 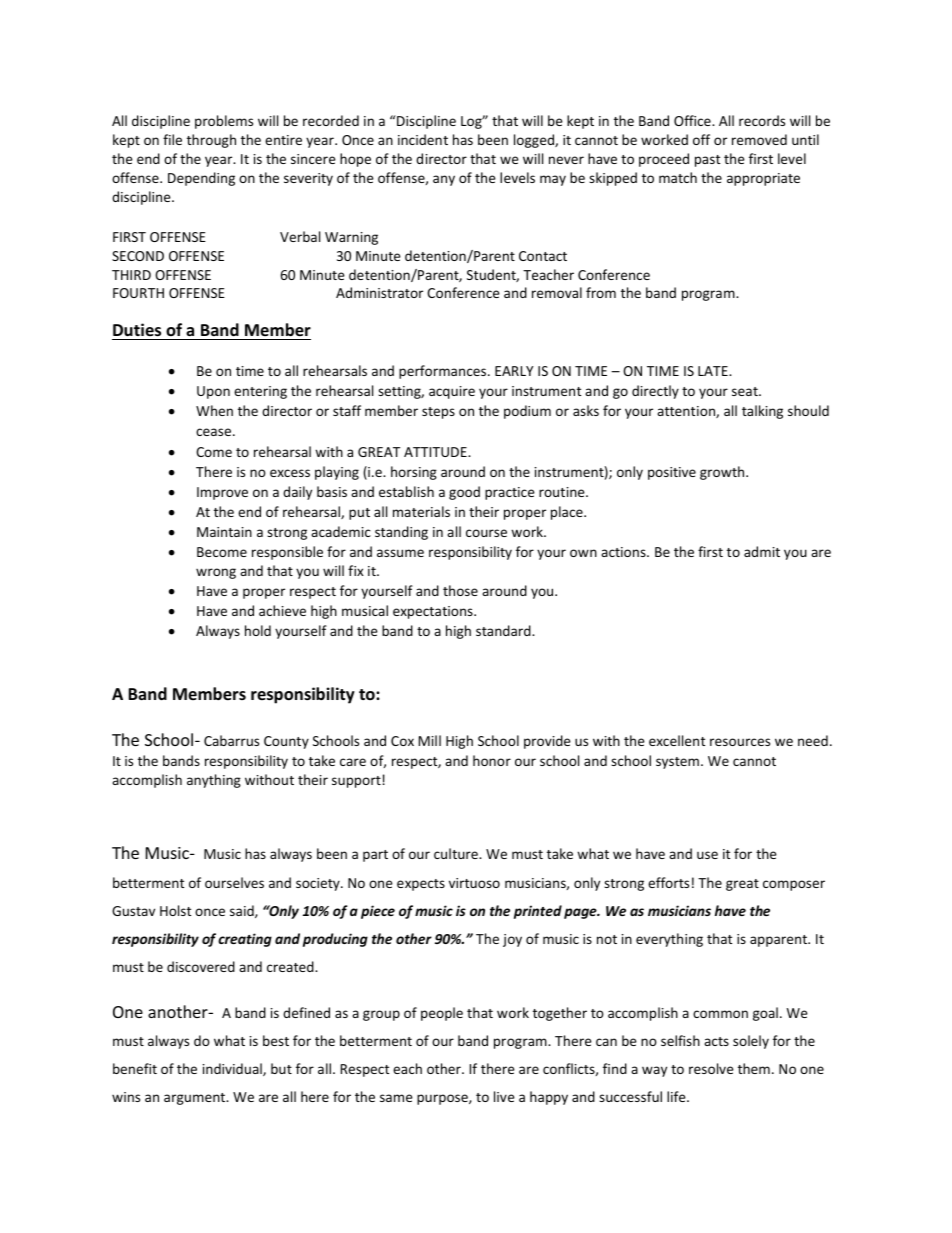 I want to click on growth, so click(x=723, y=473).
